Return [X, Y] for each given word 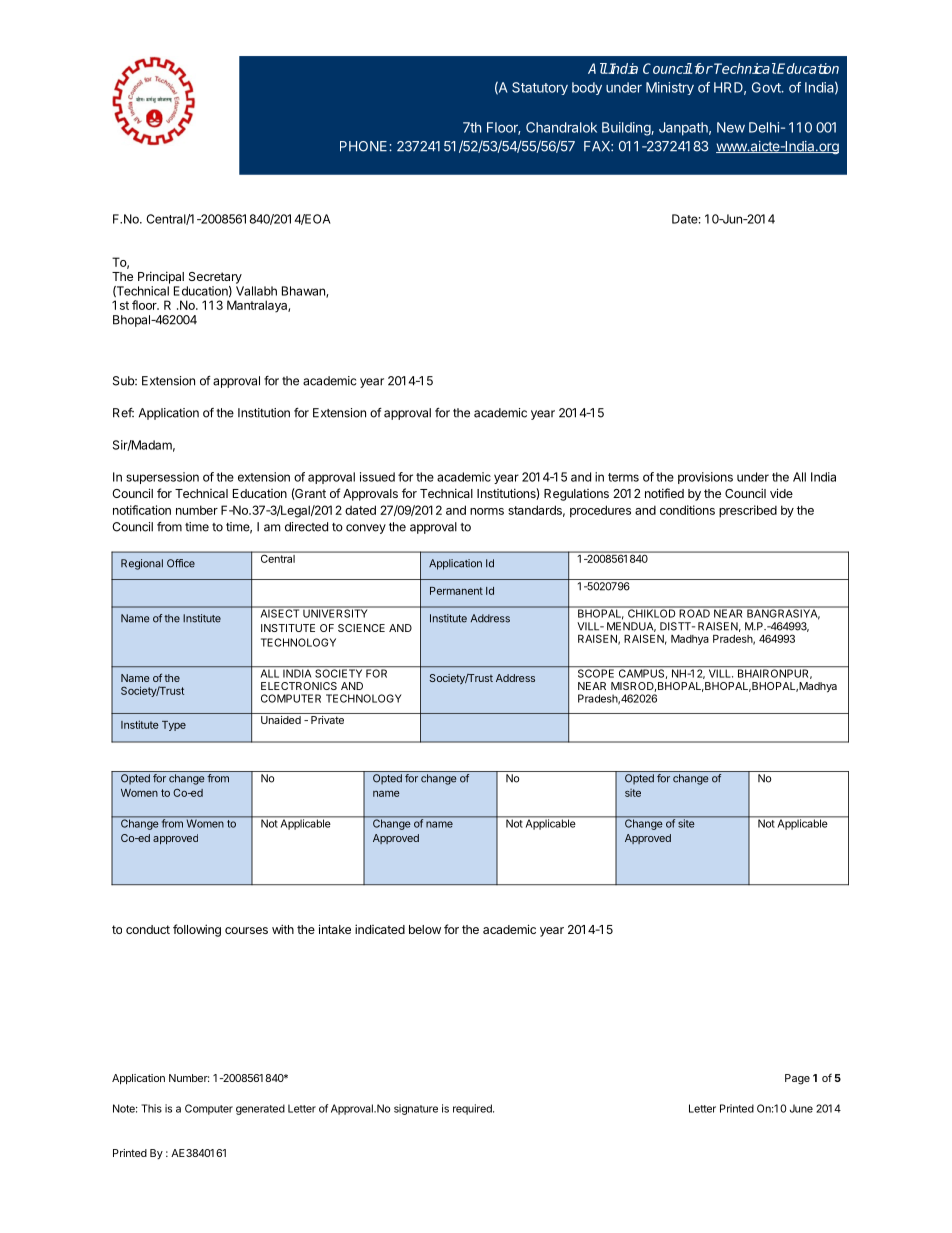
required [473, 1109]
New [731, 127]
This [151, 1108]
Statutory [540, 88]
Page [797, 1079]
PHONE [365, 146]
